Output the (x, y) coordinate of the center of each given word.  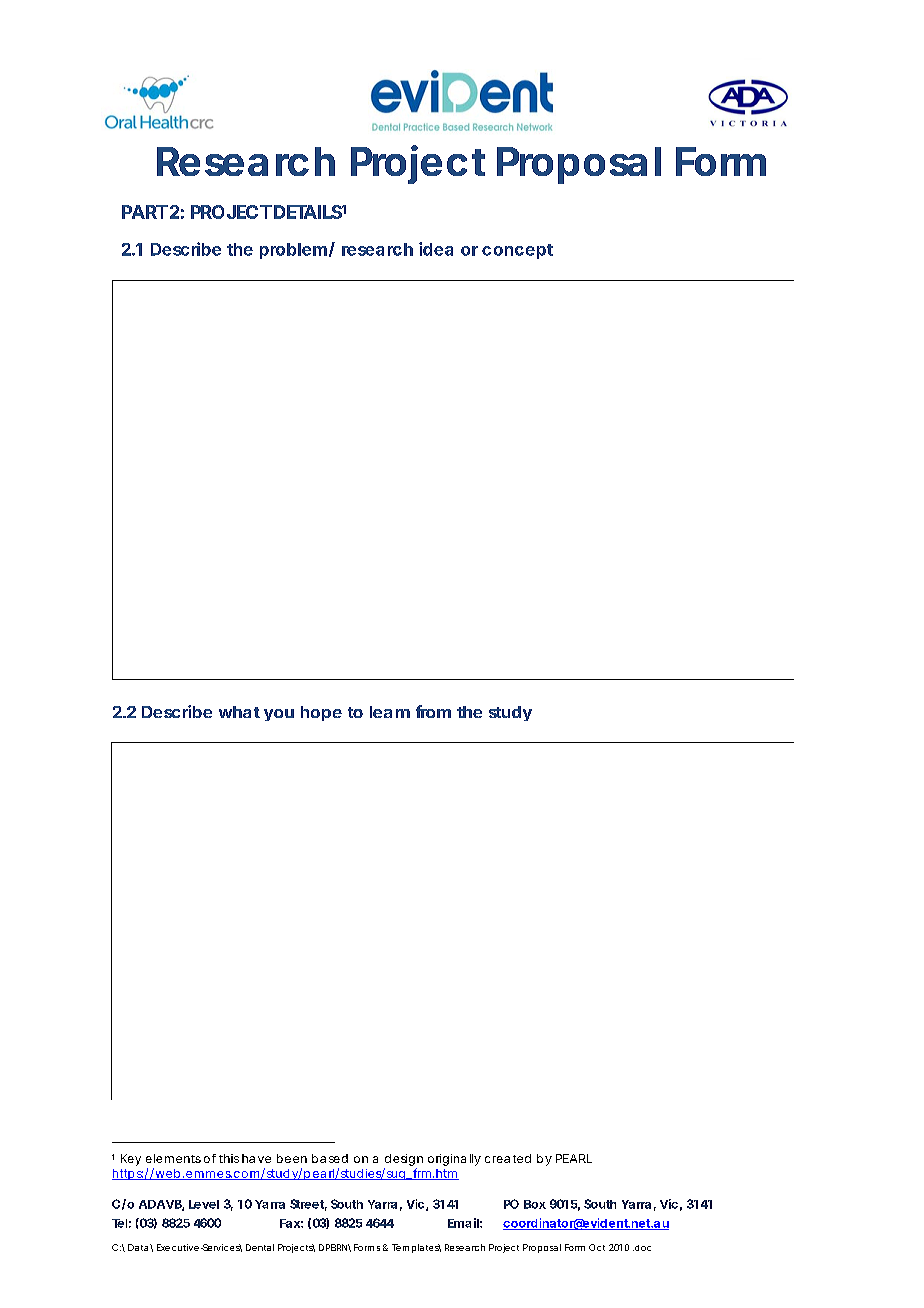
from (433, 711)
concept (517, 251)
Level (204, 1204)
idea (436, 249)
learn (390, 712)
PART (145, 212)
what (239, 712)
